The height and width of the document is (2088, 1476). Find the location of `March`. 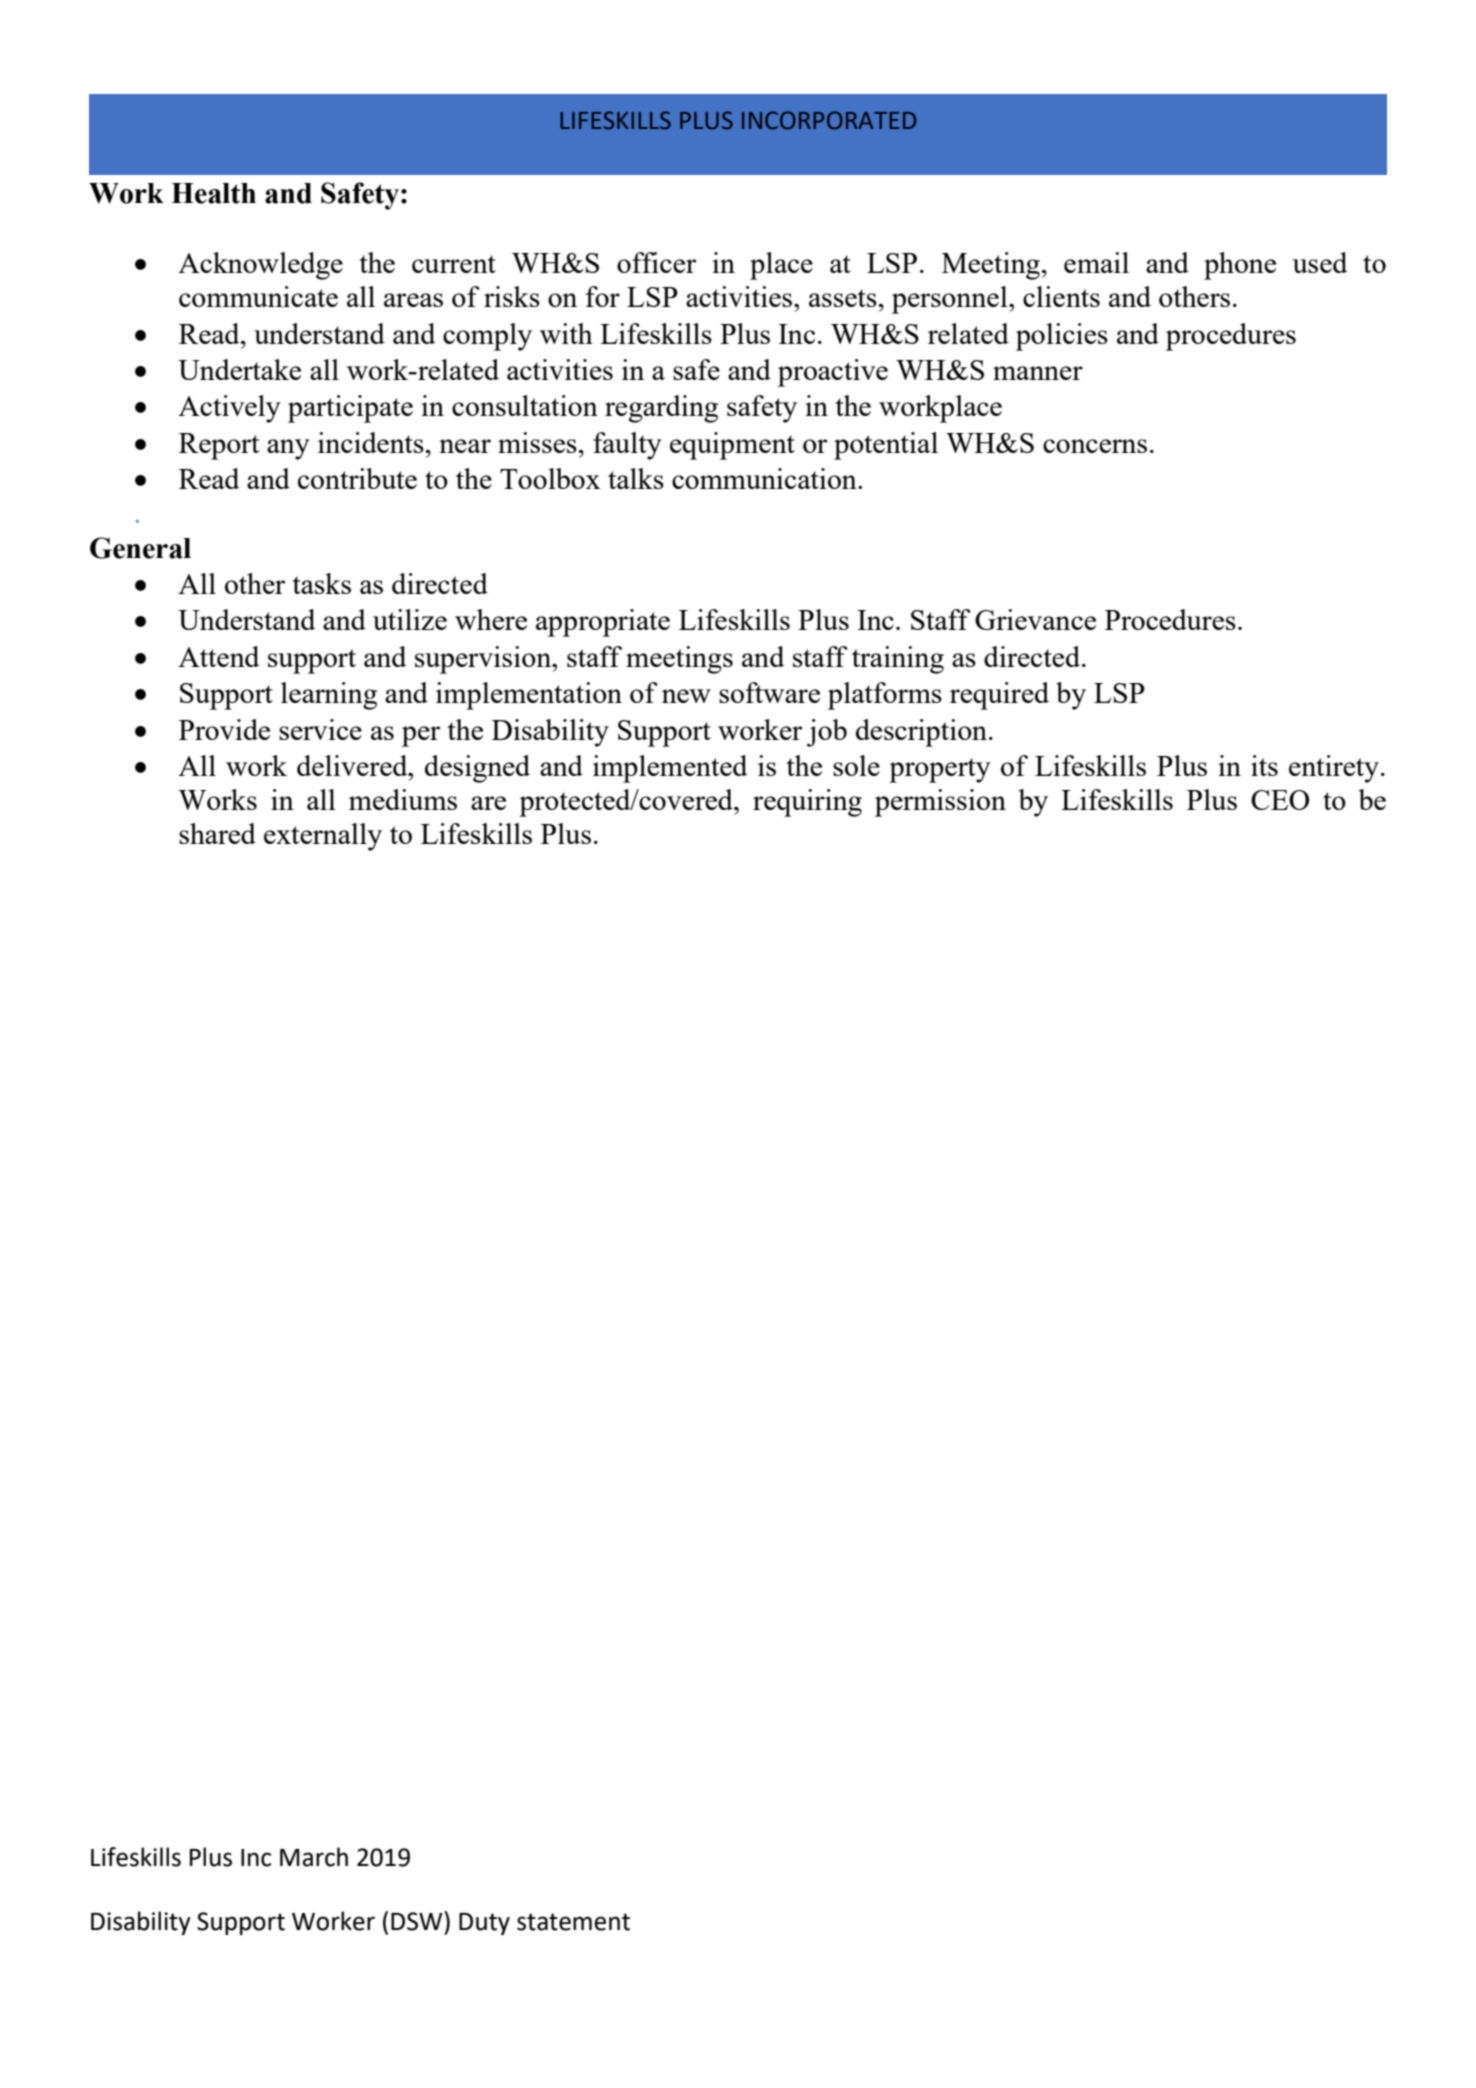

March is located at coordinates (314, 1857).
